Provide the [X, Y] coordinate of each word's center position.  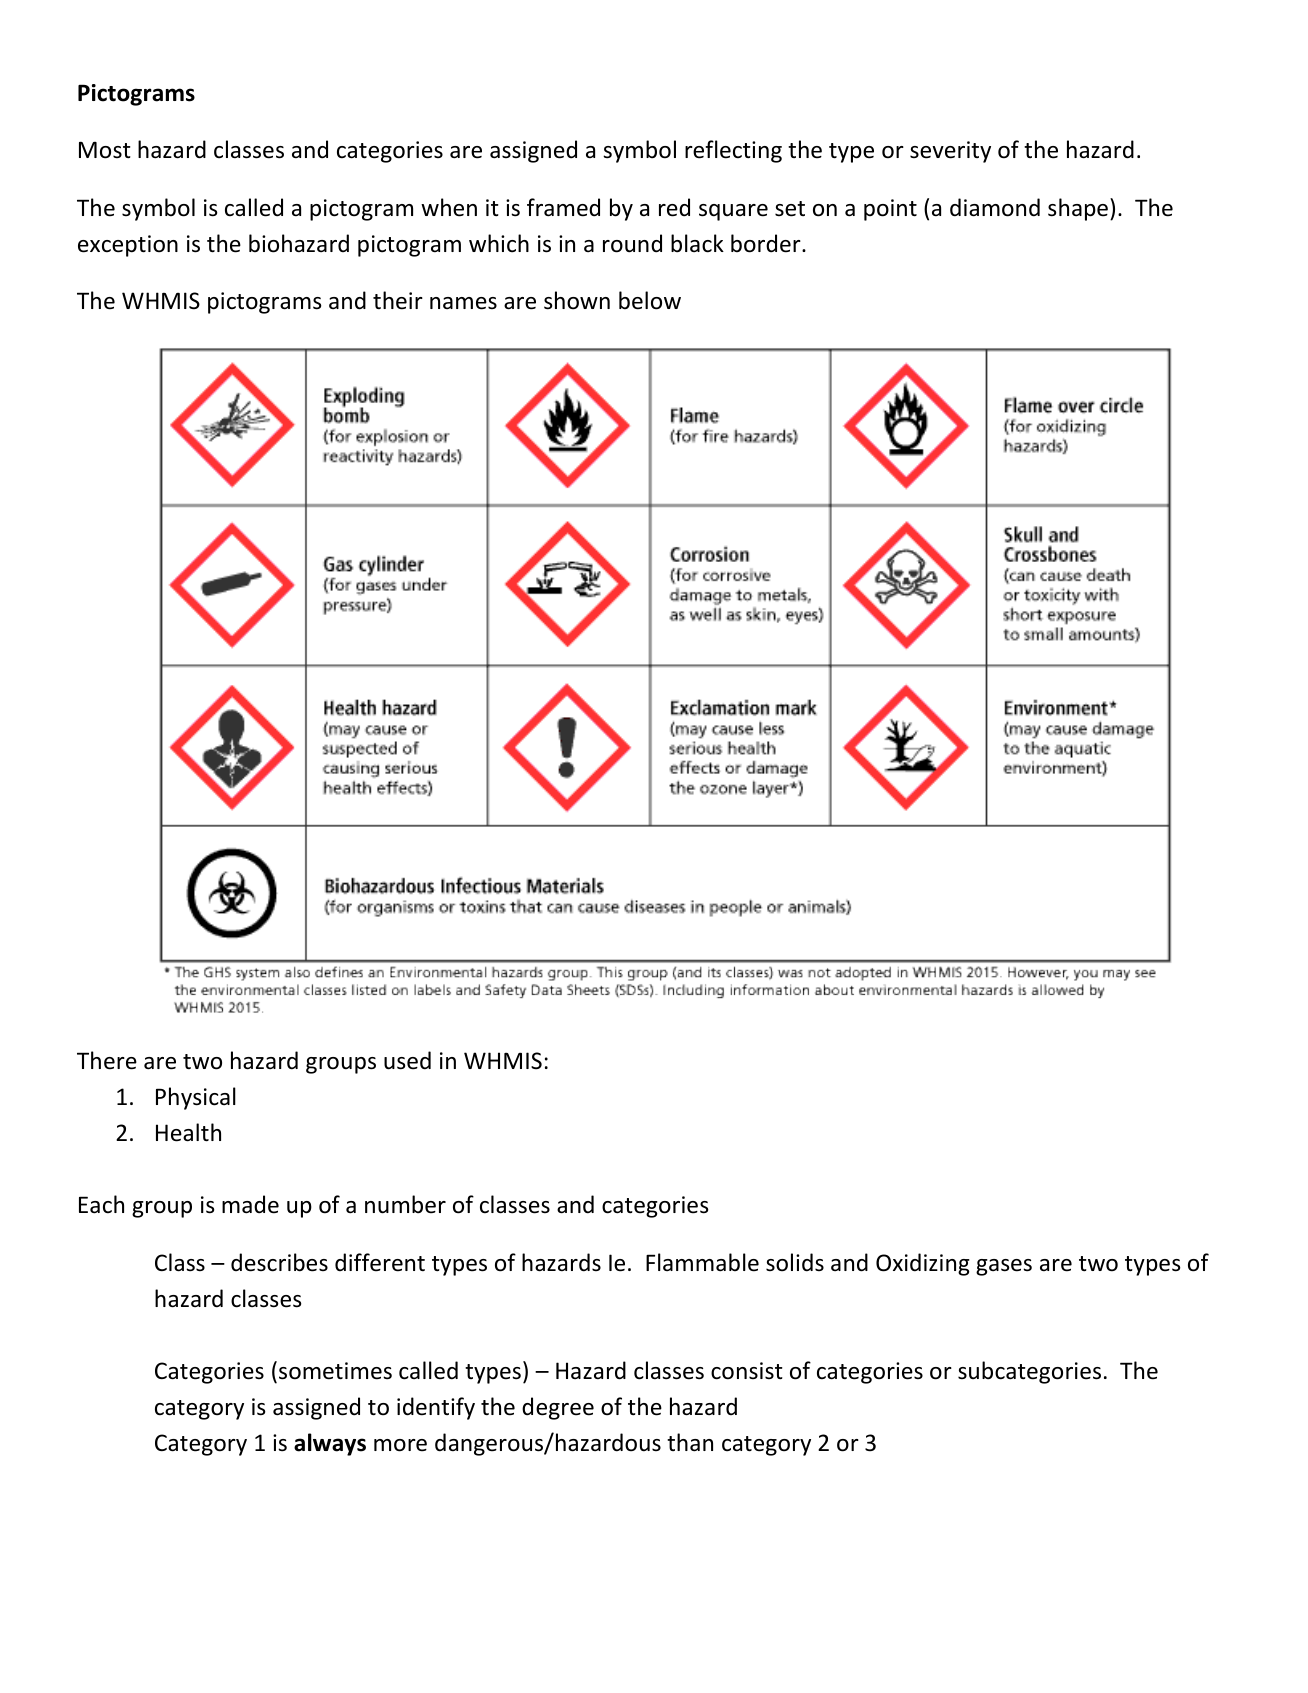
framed [563, 207]
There [107, 1060]
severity [950, 152]
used [407, 1060]
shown [577, 300]
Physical [196, 1098]
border [767, 243]
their [398, 300]
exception [128, 246]
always [330, 1444]
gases [1004, 1267]
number [405, 1204]
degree [558, 1408]
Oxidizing [923, 1264]
